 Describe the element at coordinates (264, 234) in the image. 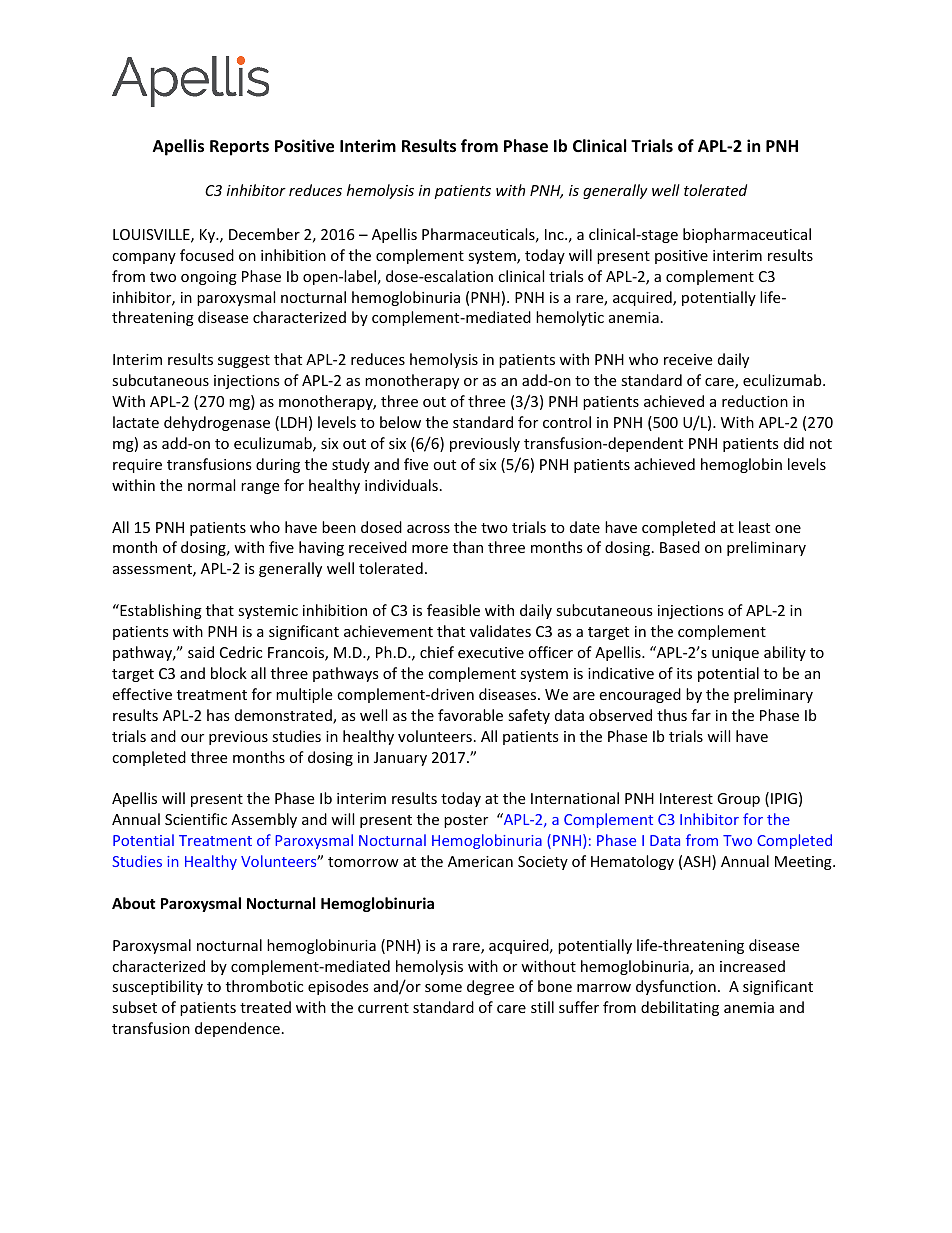

I see `December` at that location.
